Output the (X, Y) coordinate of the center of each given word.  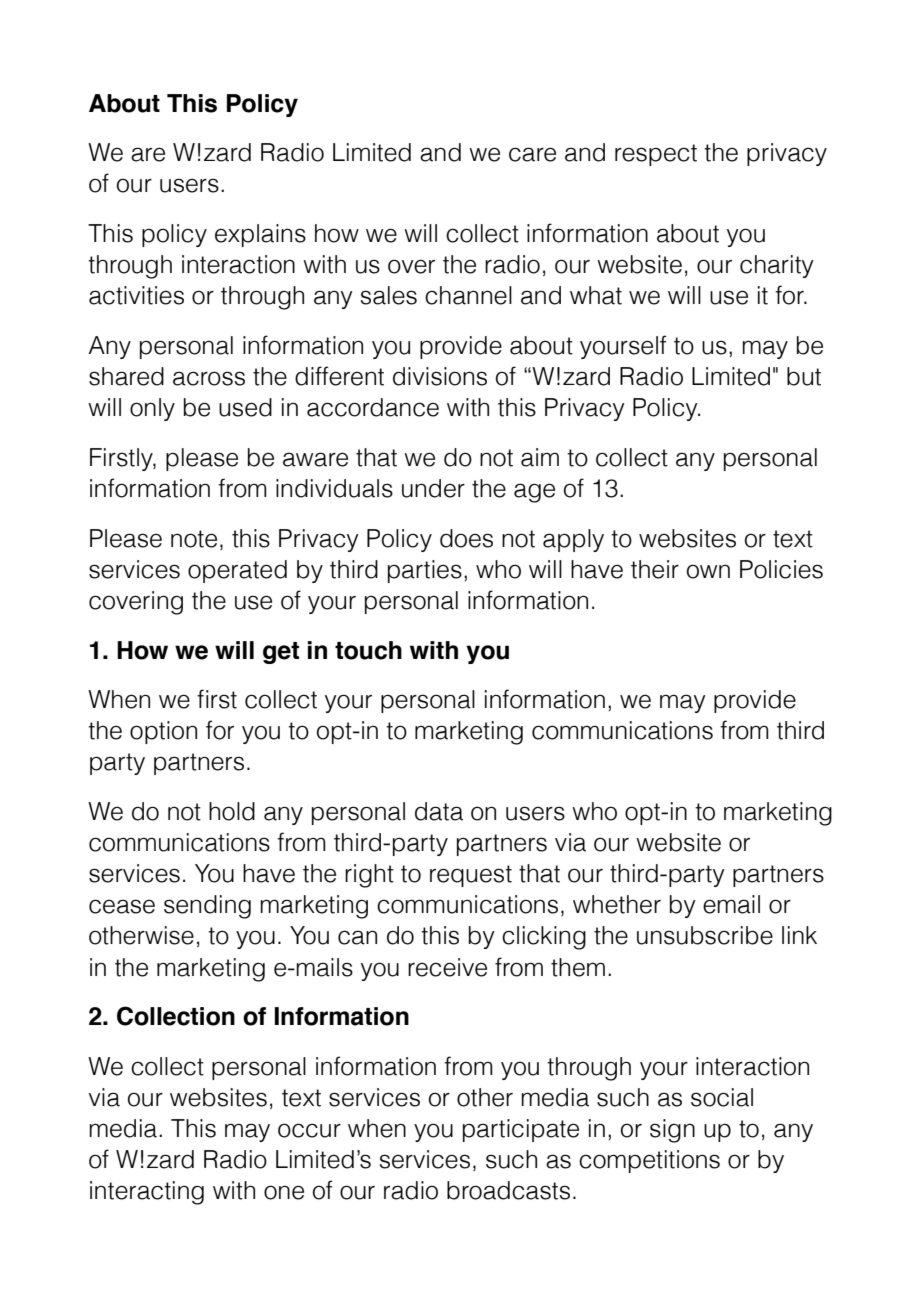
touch (368, 650)
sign (672, 1131)
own (708, 571)
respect (656, 155)
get (281, 653)
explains (260, 235)
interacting (147, 1193)
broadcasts (508, 1190)
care (532, 154)
